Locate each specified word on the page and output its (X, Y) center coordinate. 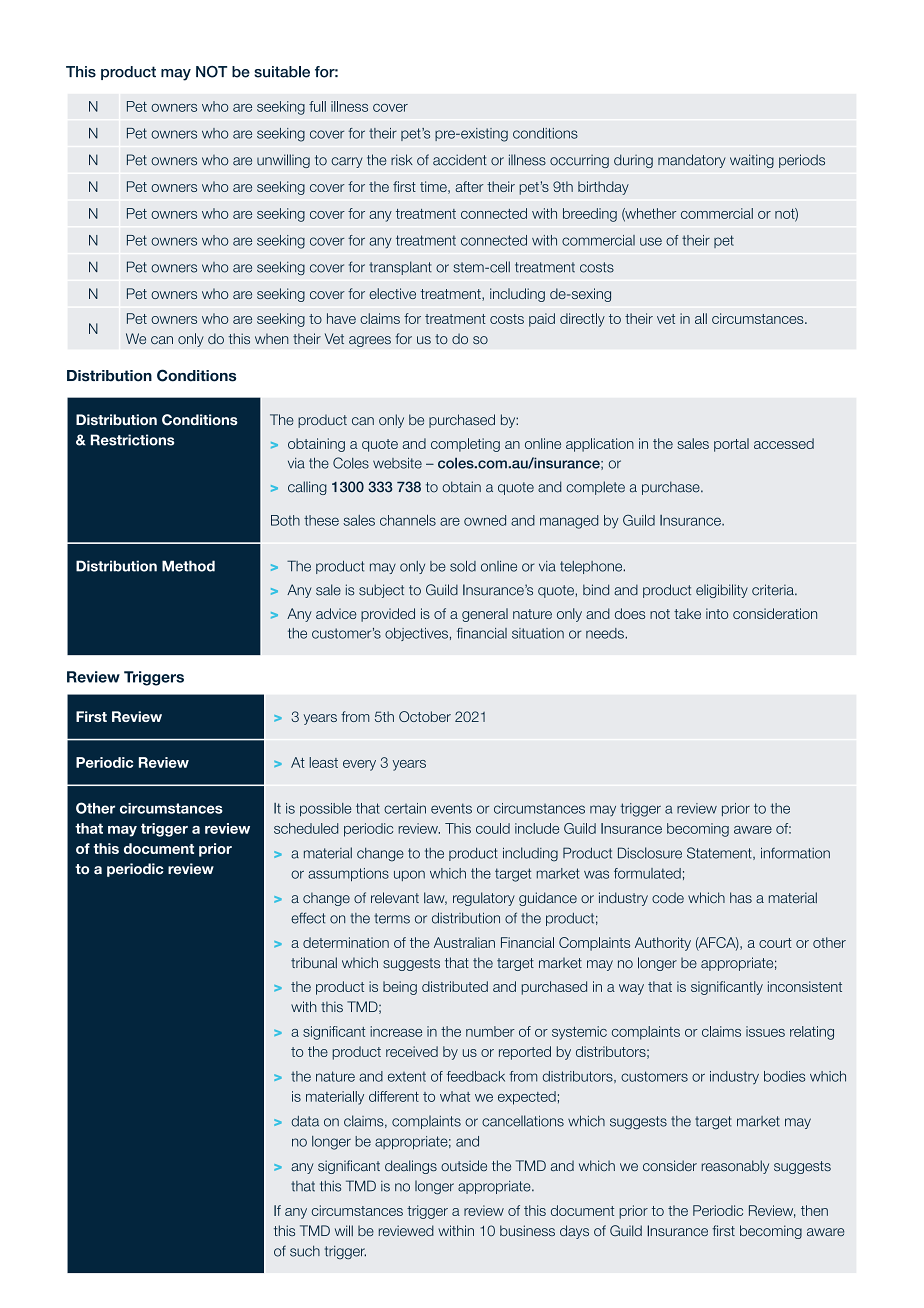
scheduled (306, 828)
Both (285, 520)
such (305, 1251)
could (493, 828)
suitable (282, 72)
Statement (720, 853)
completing (465, 445)
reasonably (735, 1167)
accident (460, 160)
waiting (752, 161)
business (527, 1230)
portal (731, 445)
